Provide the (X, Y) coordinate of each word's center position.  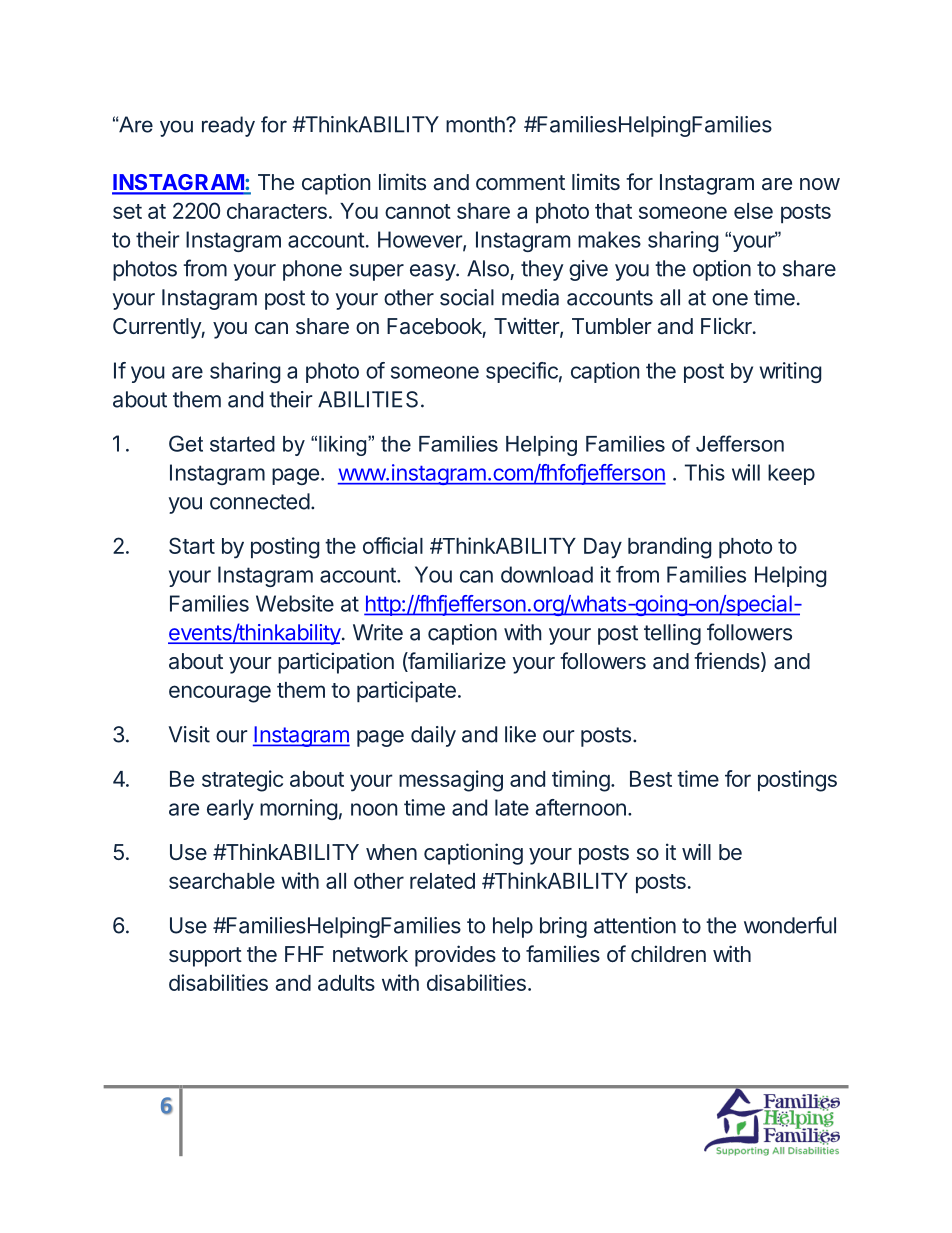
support (205, 957)
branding (669, 548)
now (820, 184)
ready (228, 126)
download (547, 574)
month (476, 124)
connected (260, 501)
